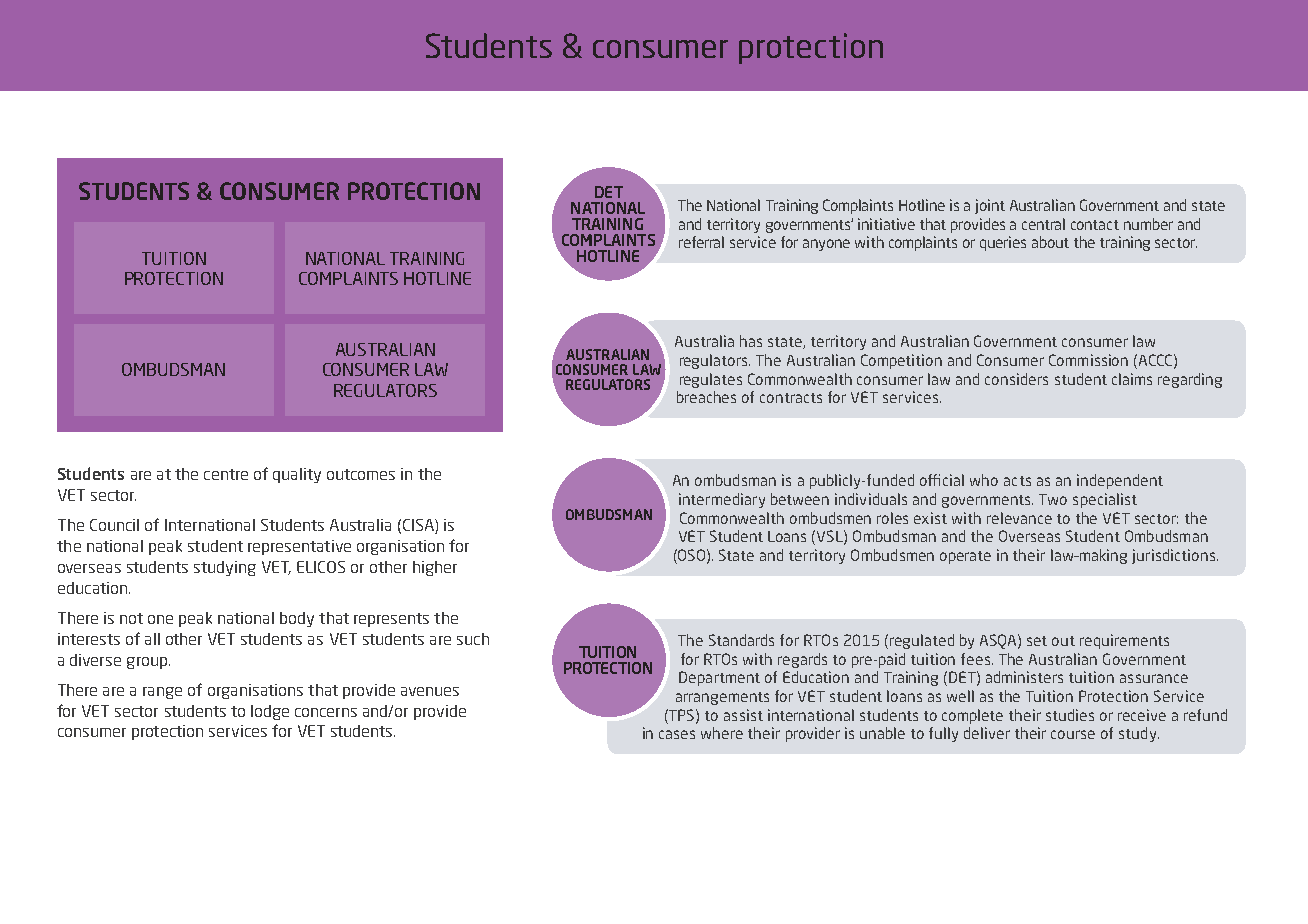 The image size is (1308, 924). I want to click on Commission, so click(1088, 360).
